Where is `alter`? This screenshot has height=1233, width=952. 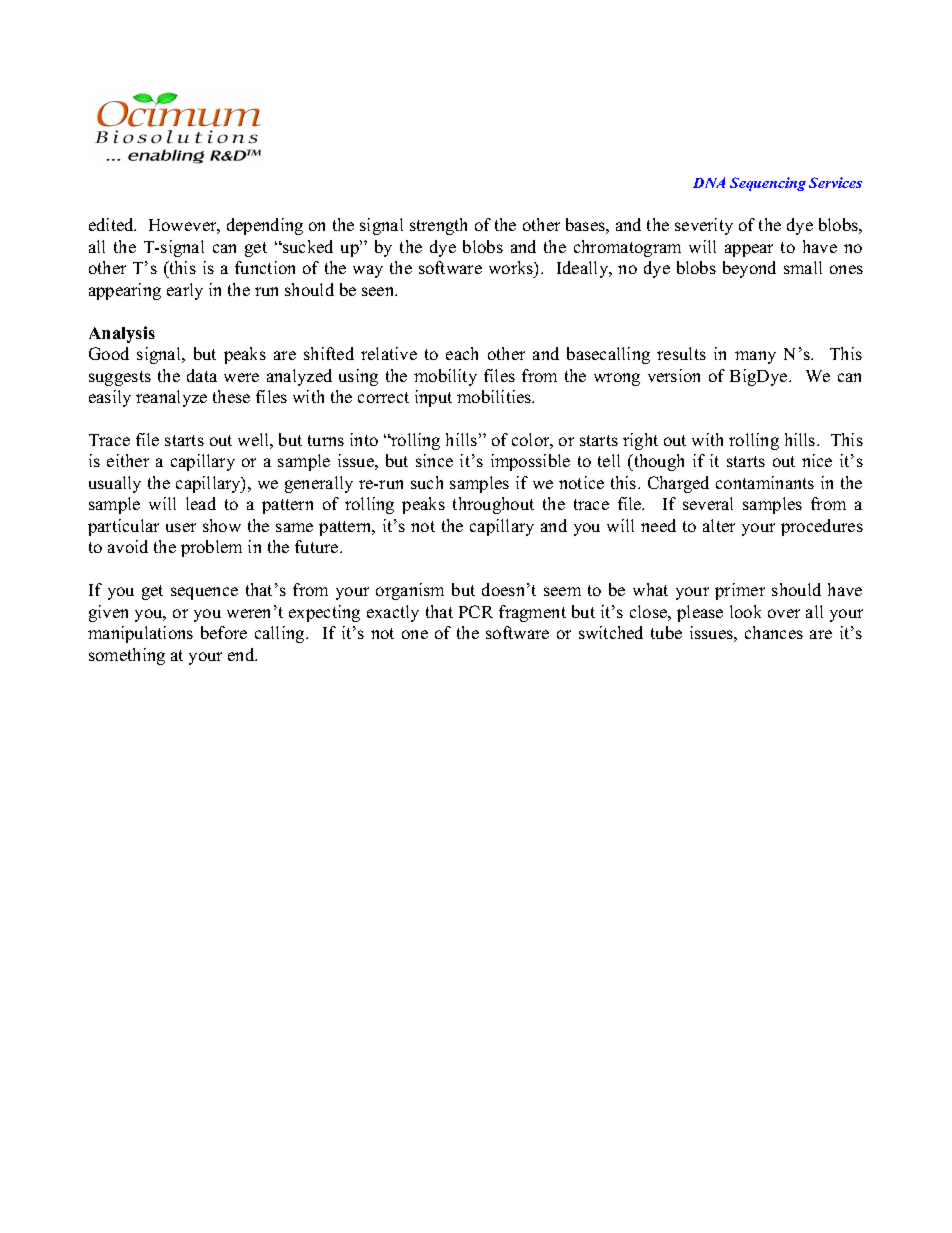
alter is located at coordinates (719, 525).
